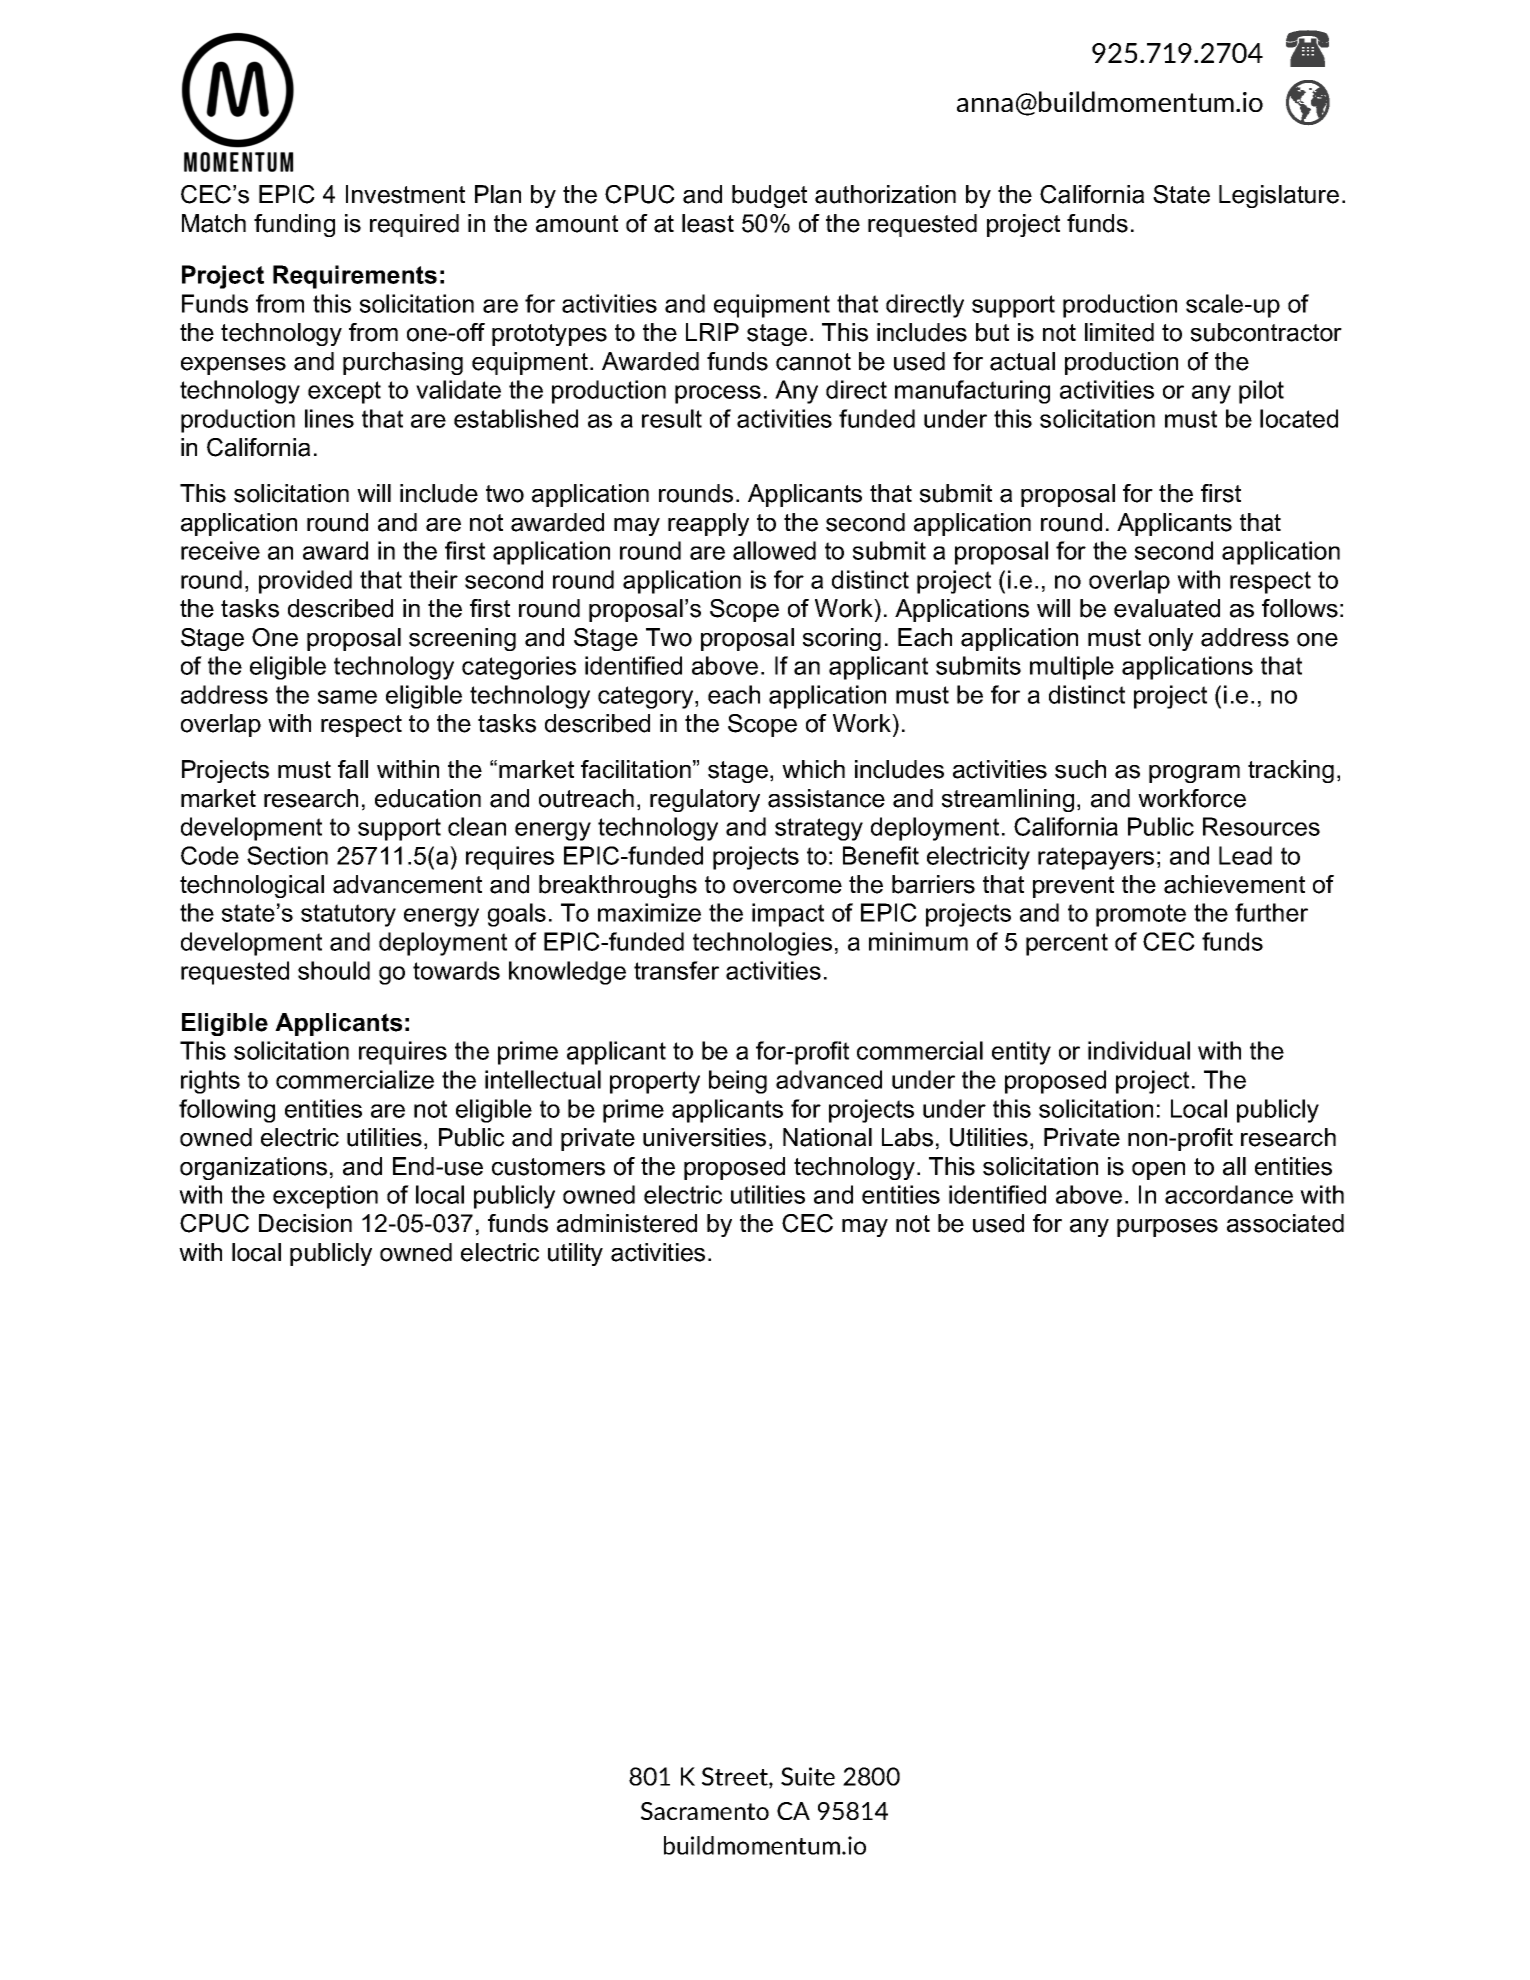  I want to click on Sacramento, so click(705, 1811).
